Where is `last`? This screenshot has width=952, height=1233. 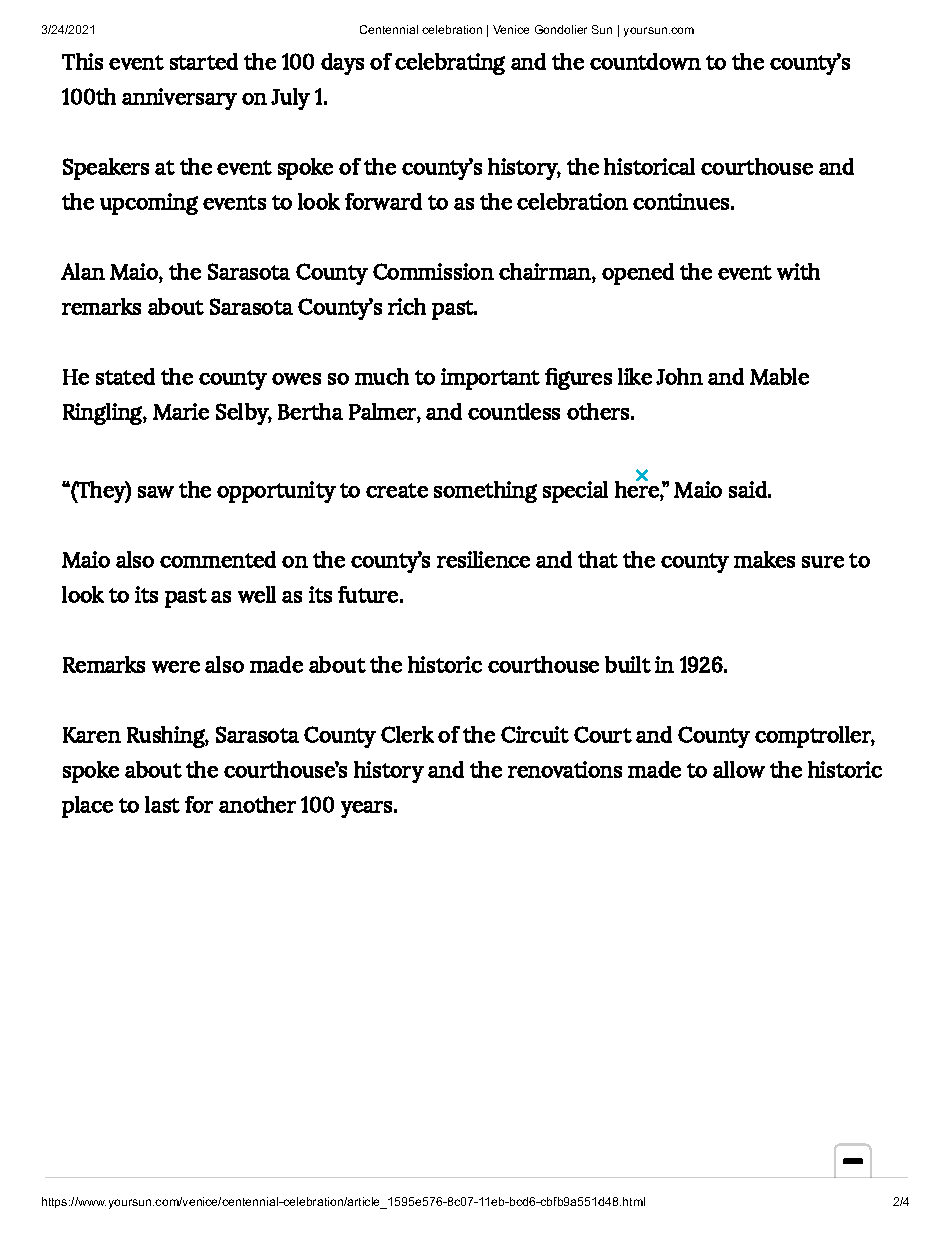
last is located at coordinates (162, 804).
